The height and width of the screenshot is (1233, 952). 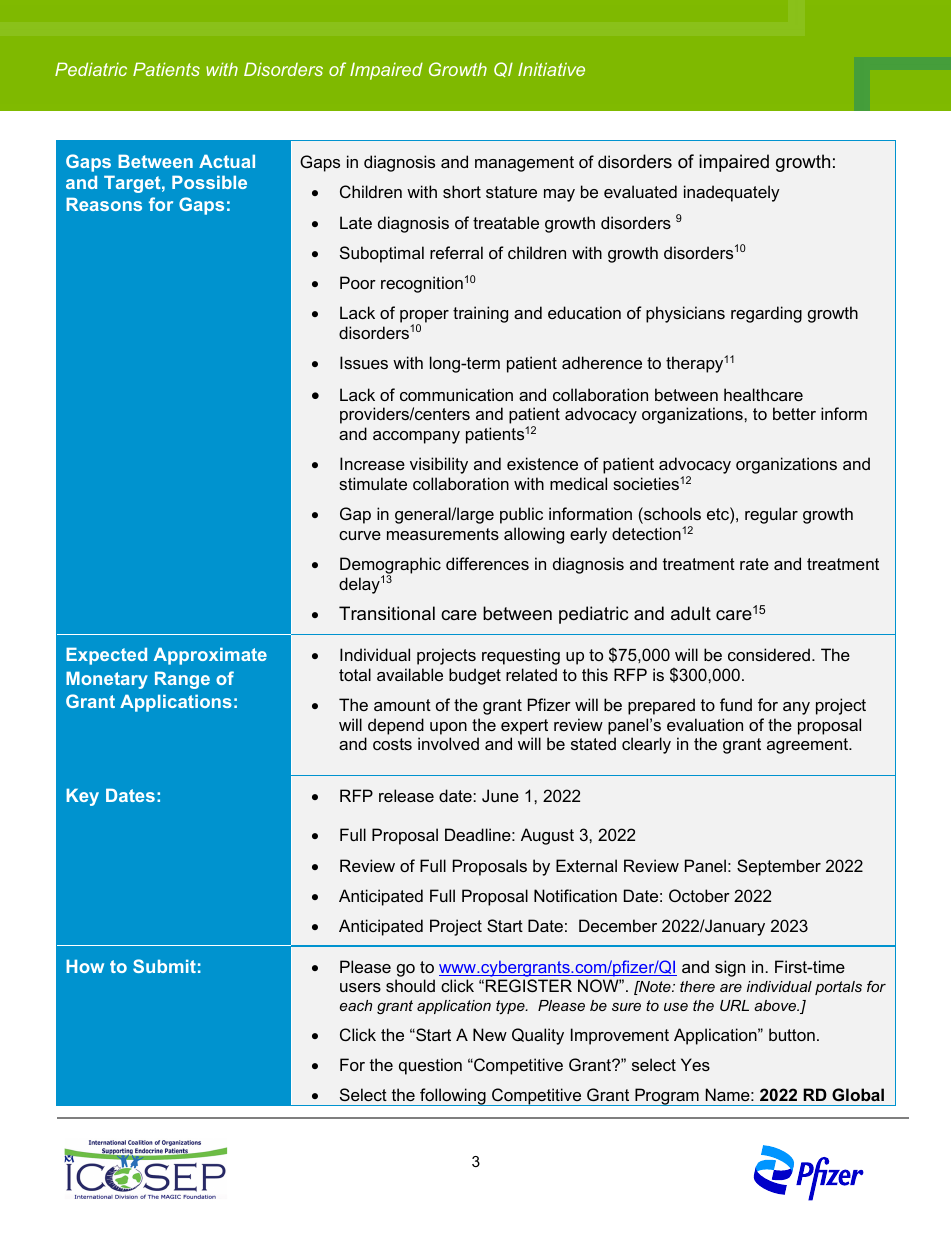 I want to click on Actual, so click(x=227, y=161).
